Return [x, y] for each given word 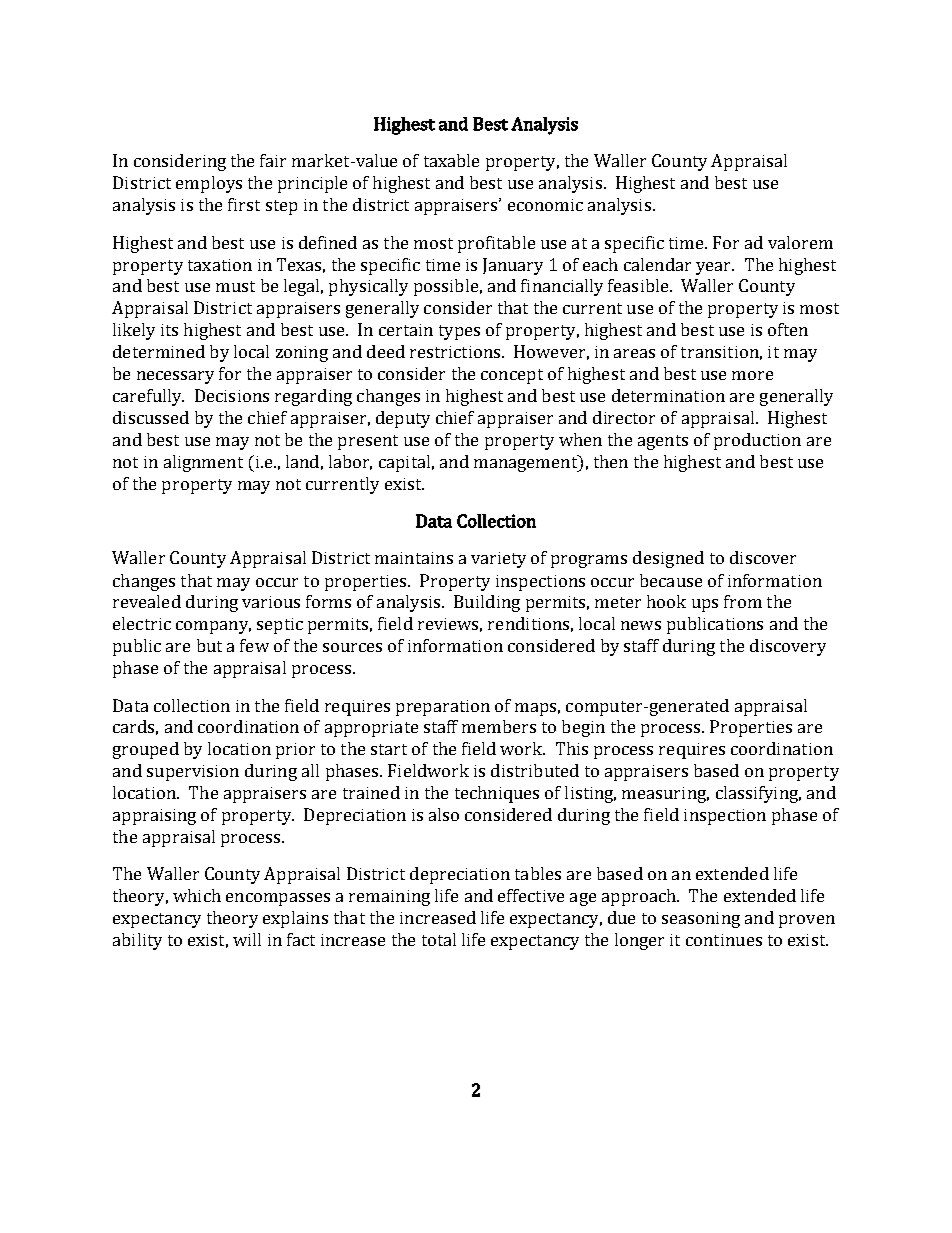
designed [668, 559]
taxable [451, 160]
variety [498, 560]
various [271, 602]
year [715, 268]
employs [209, 184]
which [197, 895]
